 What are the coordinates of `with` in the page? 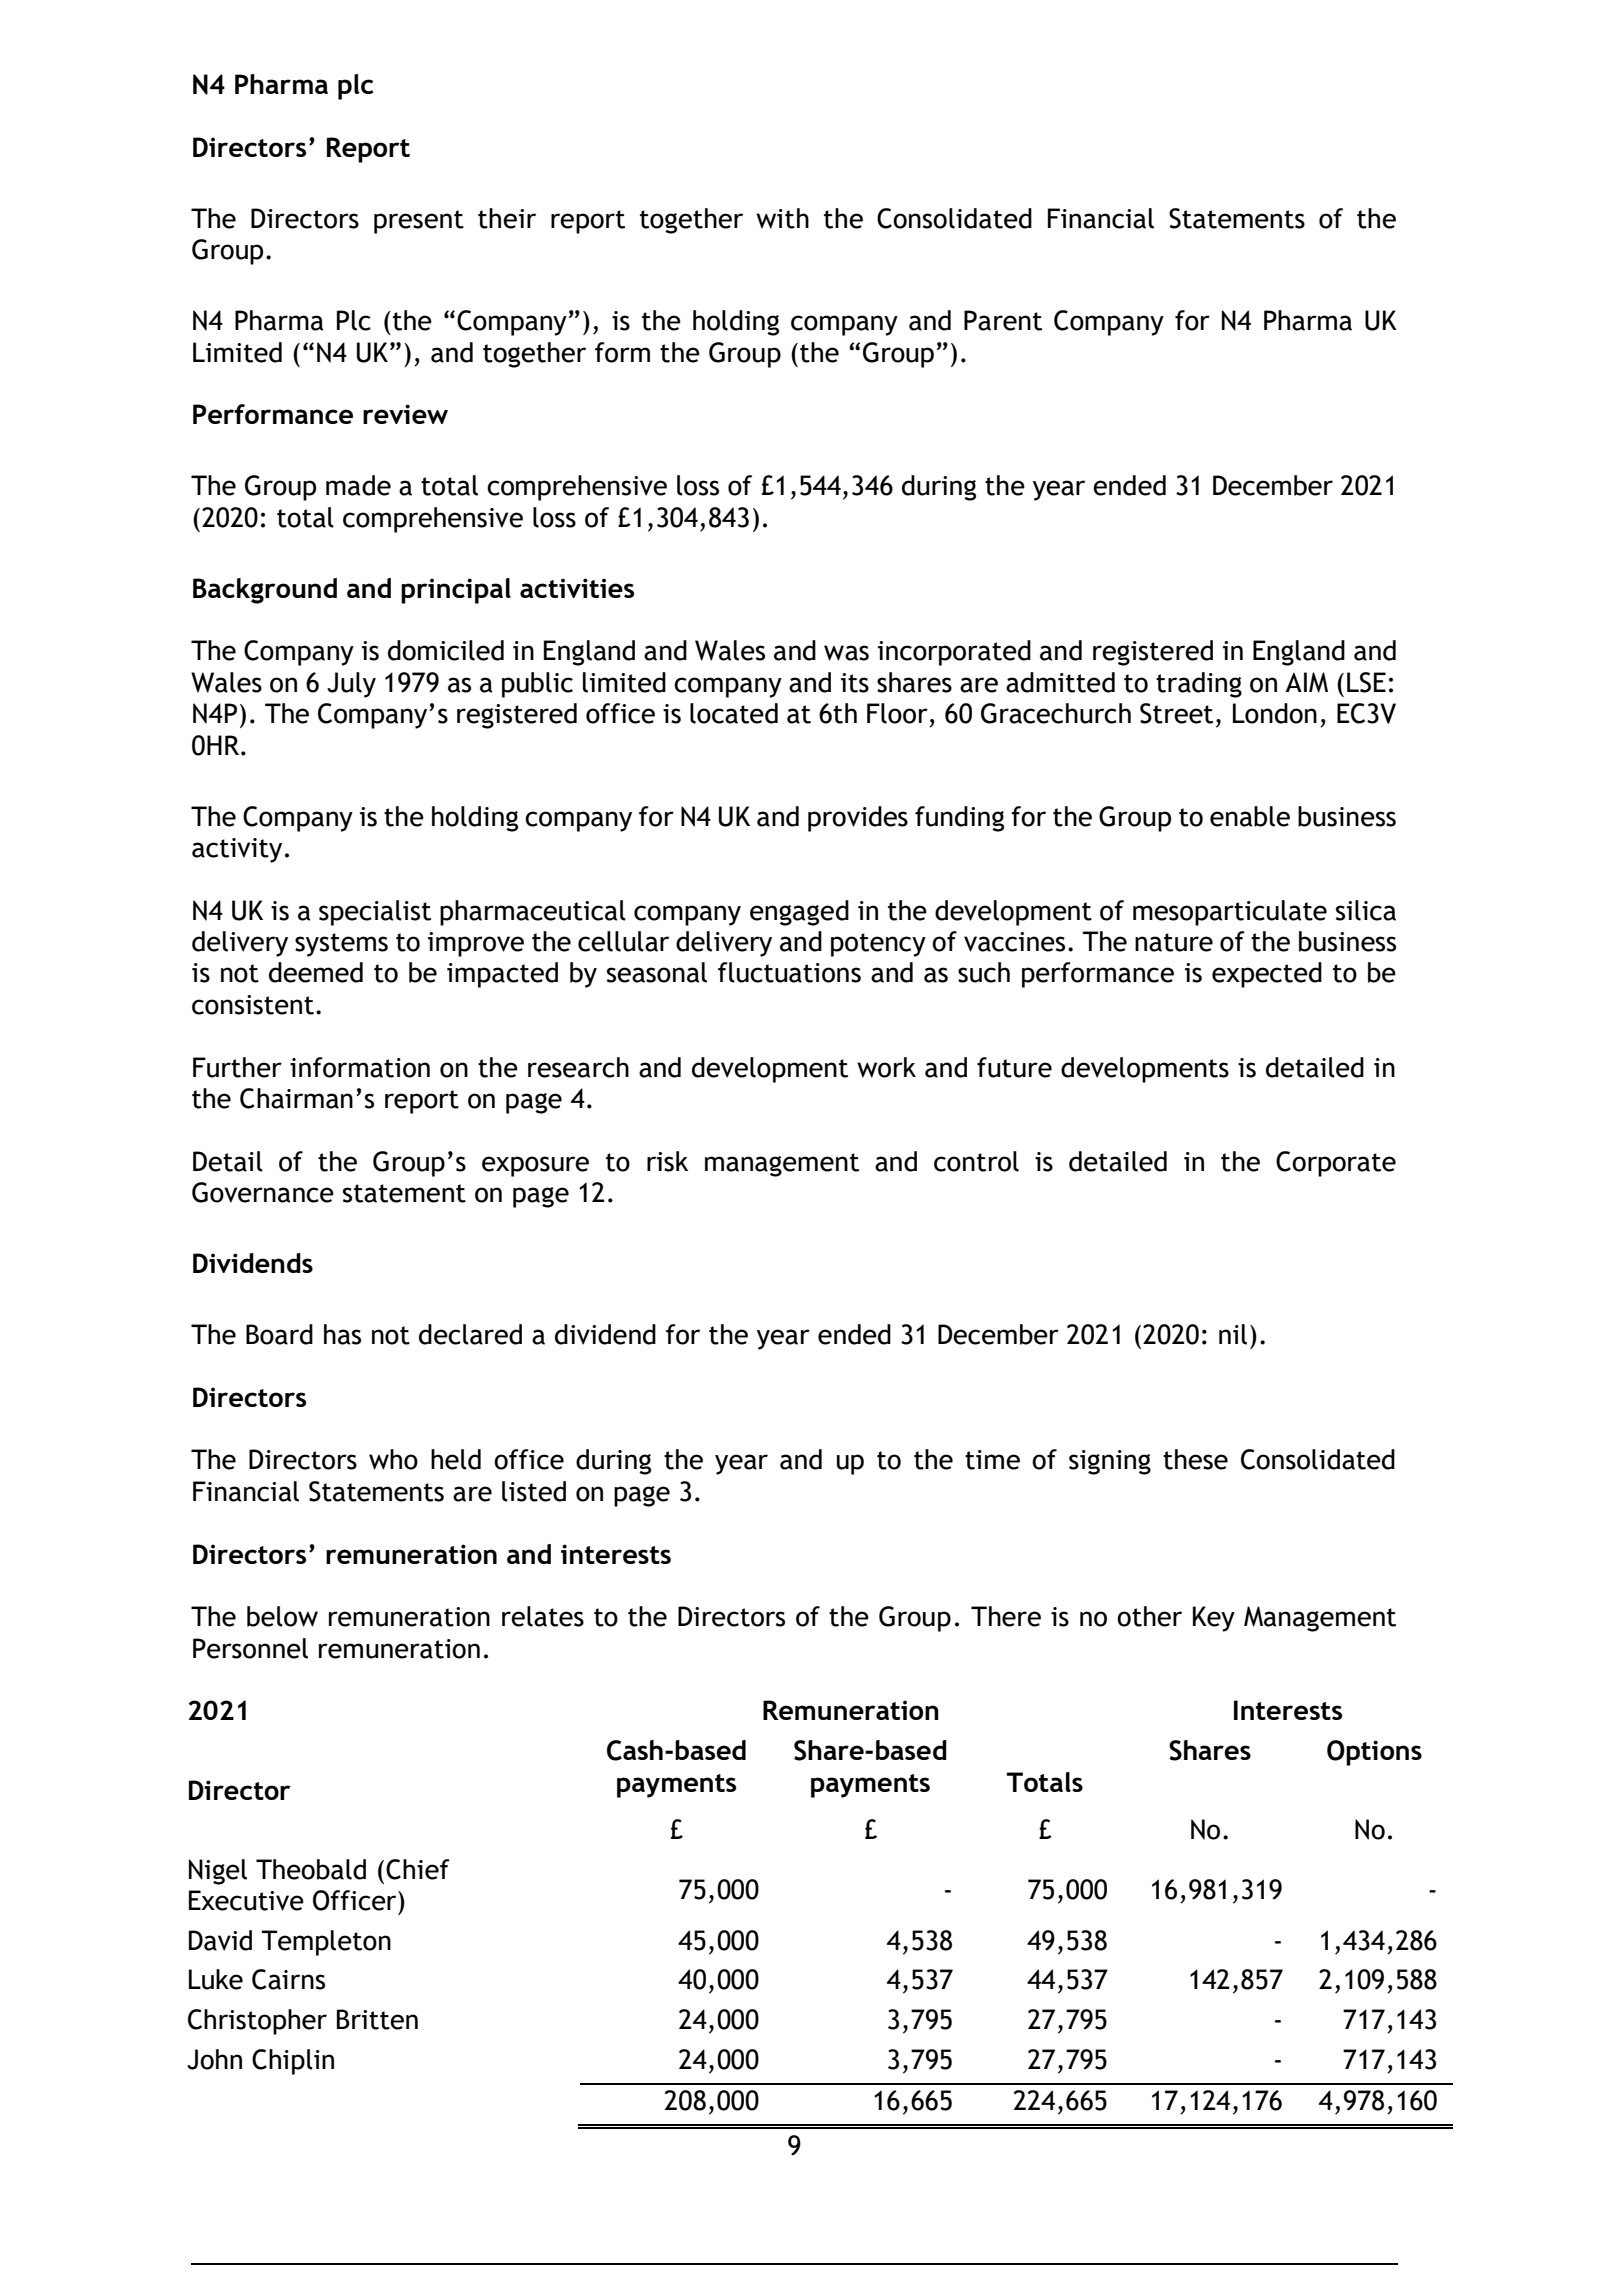 It's located at (782, 218).
